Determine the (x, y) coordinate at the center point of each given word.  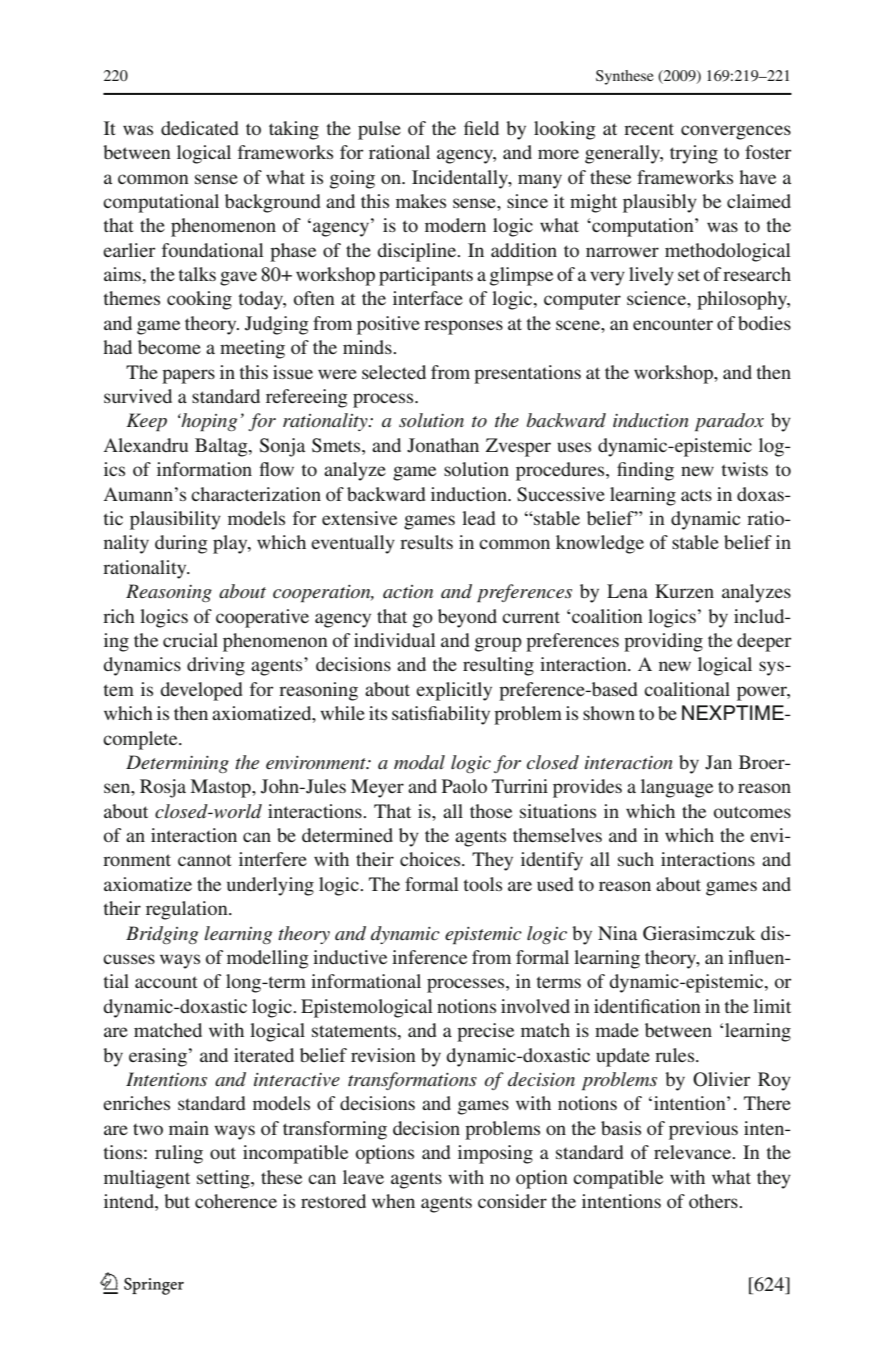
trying (694, 154)
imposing (495, 1154)
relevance (693, 1152)
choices (431, 859)
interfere (273, 859)
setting (224, 1179)
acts (696, 495)
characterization (256, 494)
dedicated (200, 128)
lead (479, 518)
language (677, 788)
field (481, 128)
